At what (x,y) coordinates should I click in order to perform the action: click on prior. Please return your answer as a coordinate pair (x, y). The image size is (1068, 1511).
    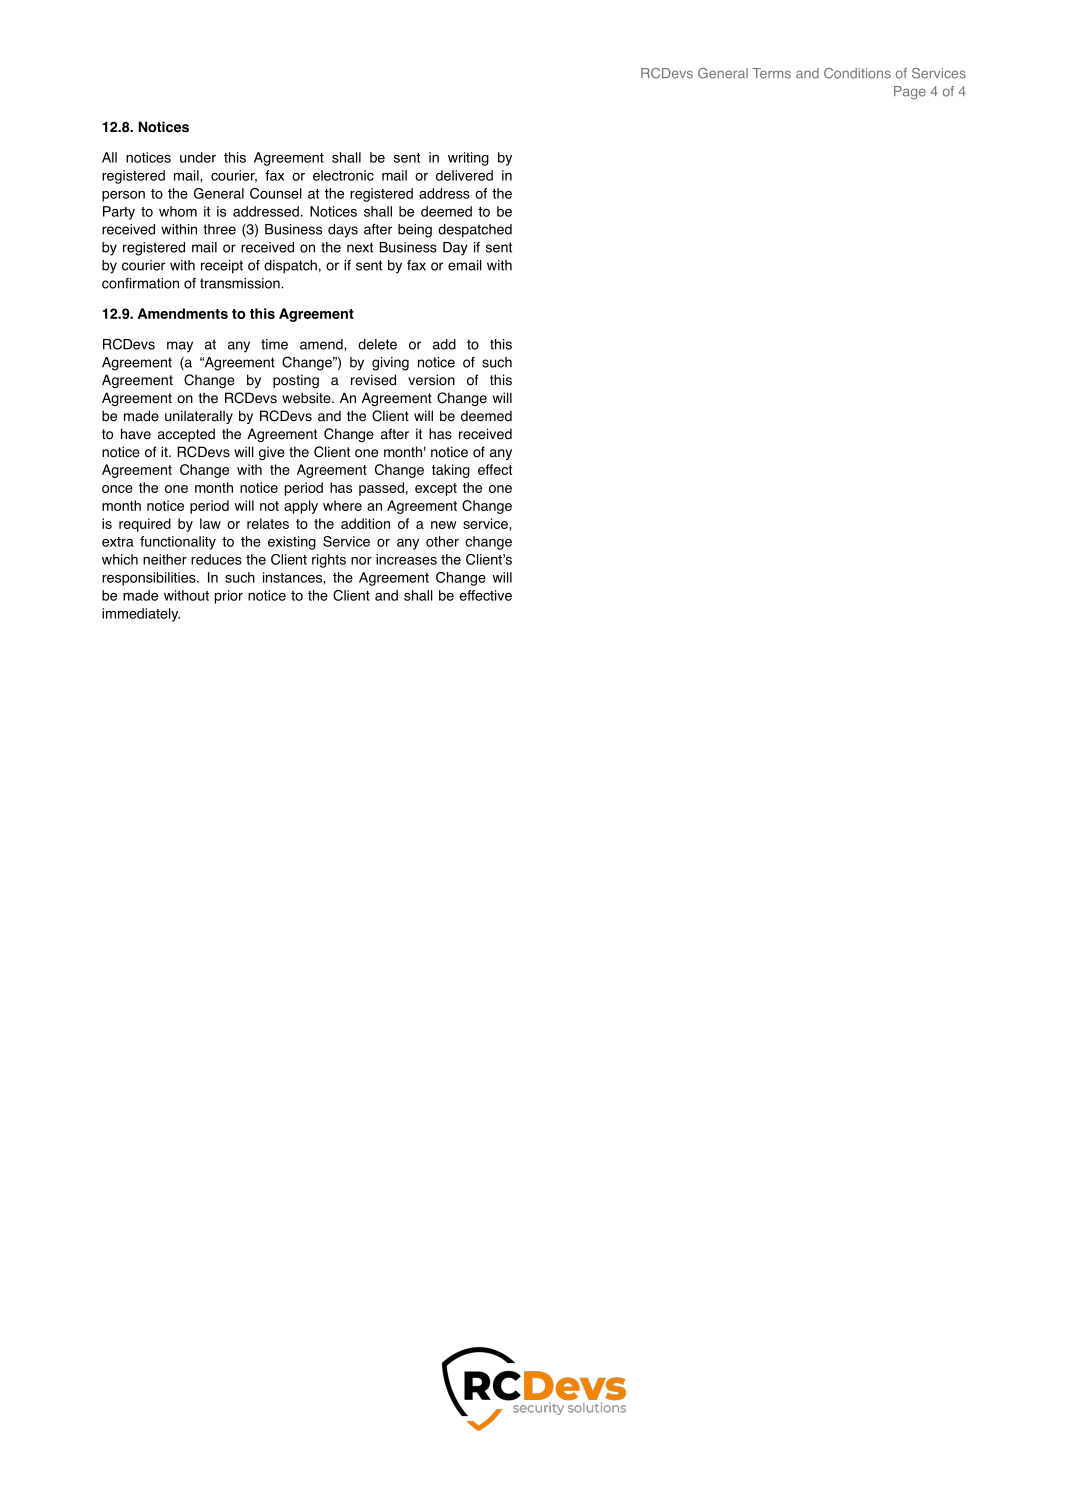
    Looking at the image, I should click on (229, 597).
